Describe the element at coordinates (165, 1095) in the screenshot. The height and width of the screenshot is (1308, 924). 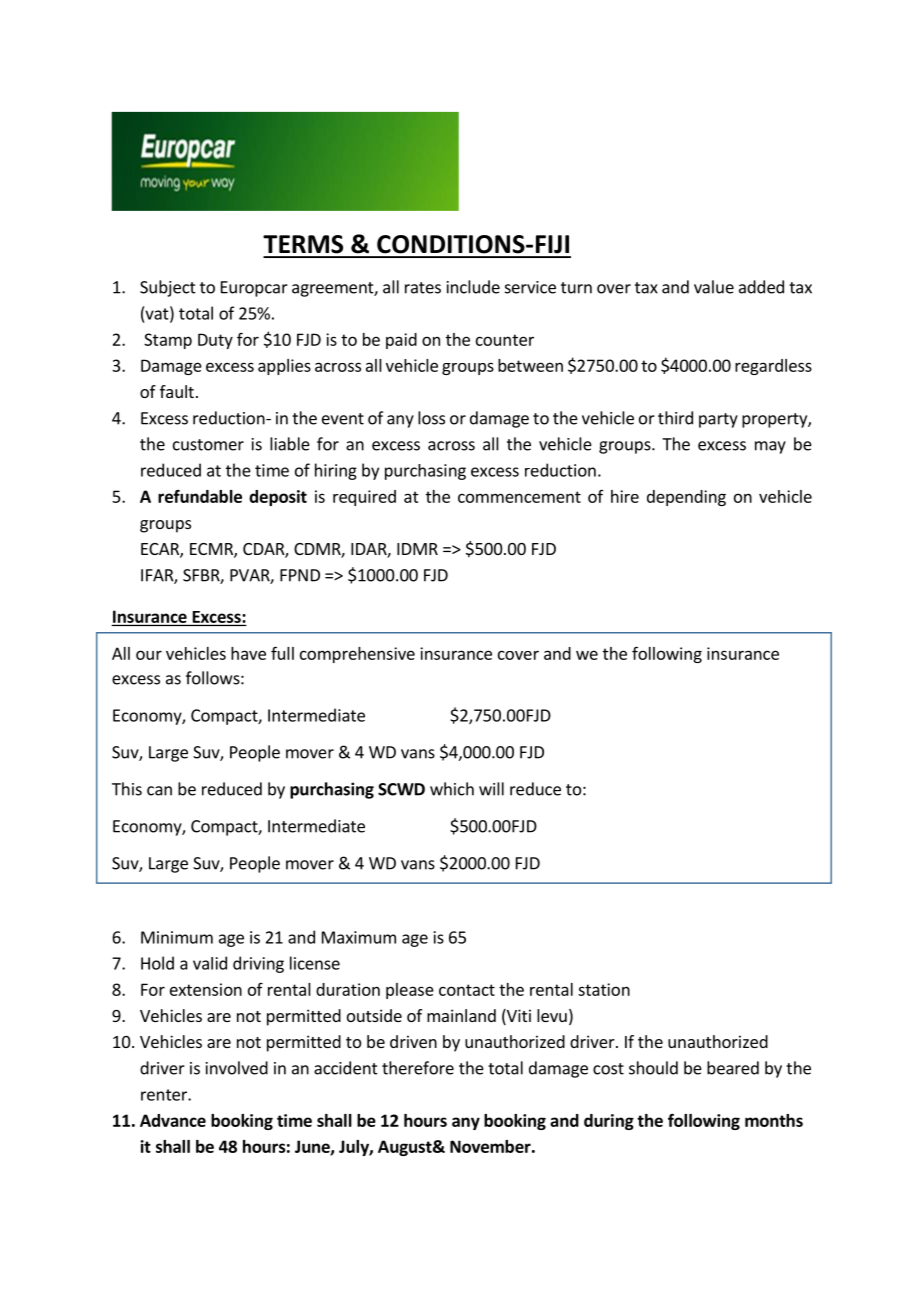
I see `renter` at that location.
